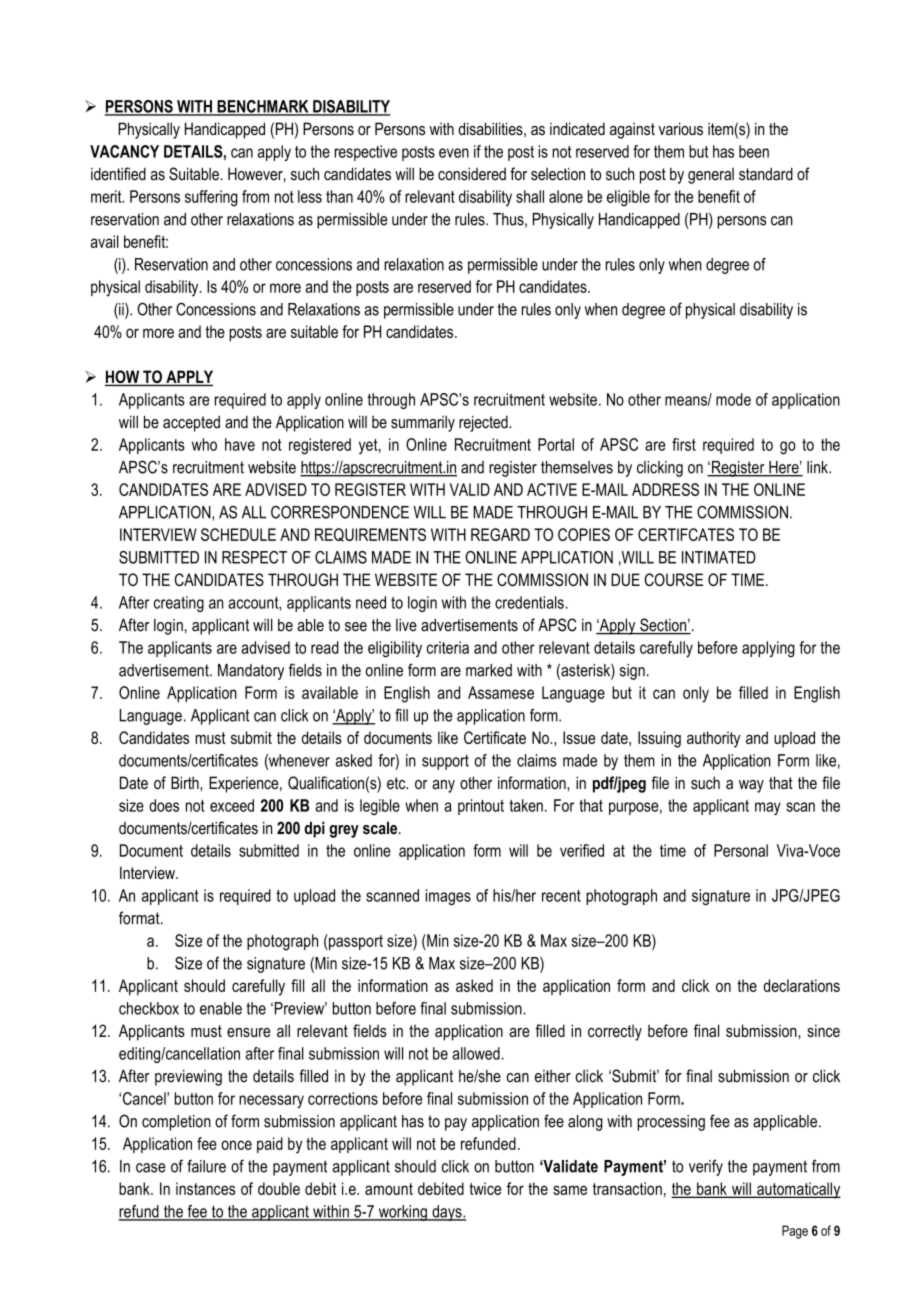 Image resolution: width=924 pixels, height=1308 pixels. What do you see at coordinates (485, 1188) in the screenshot?
I see `twice` at bounding box center [485, 1188].
